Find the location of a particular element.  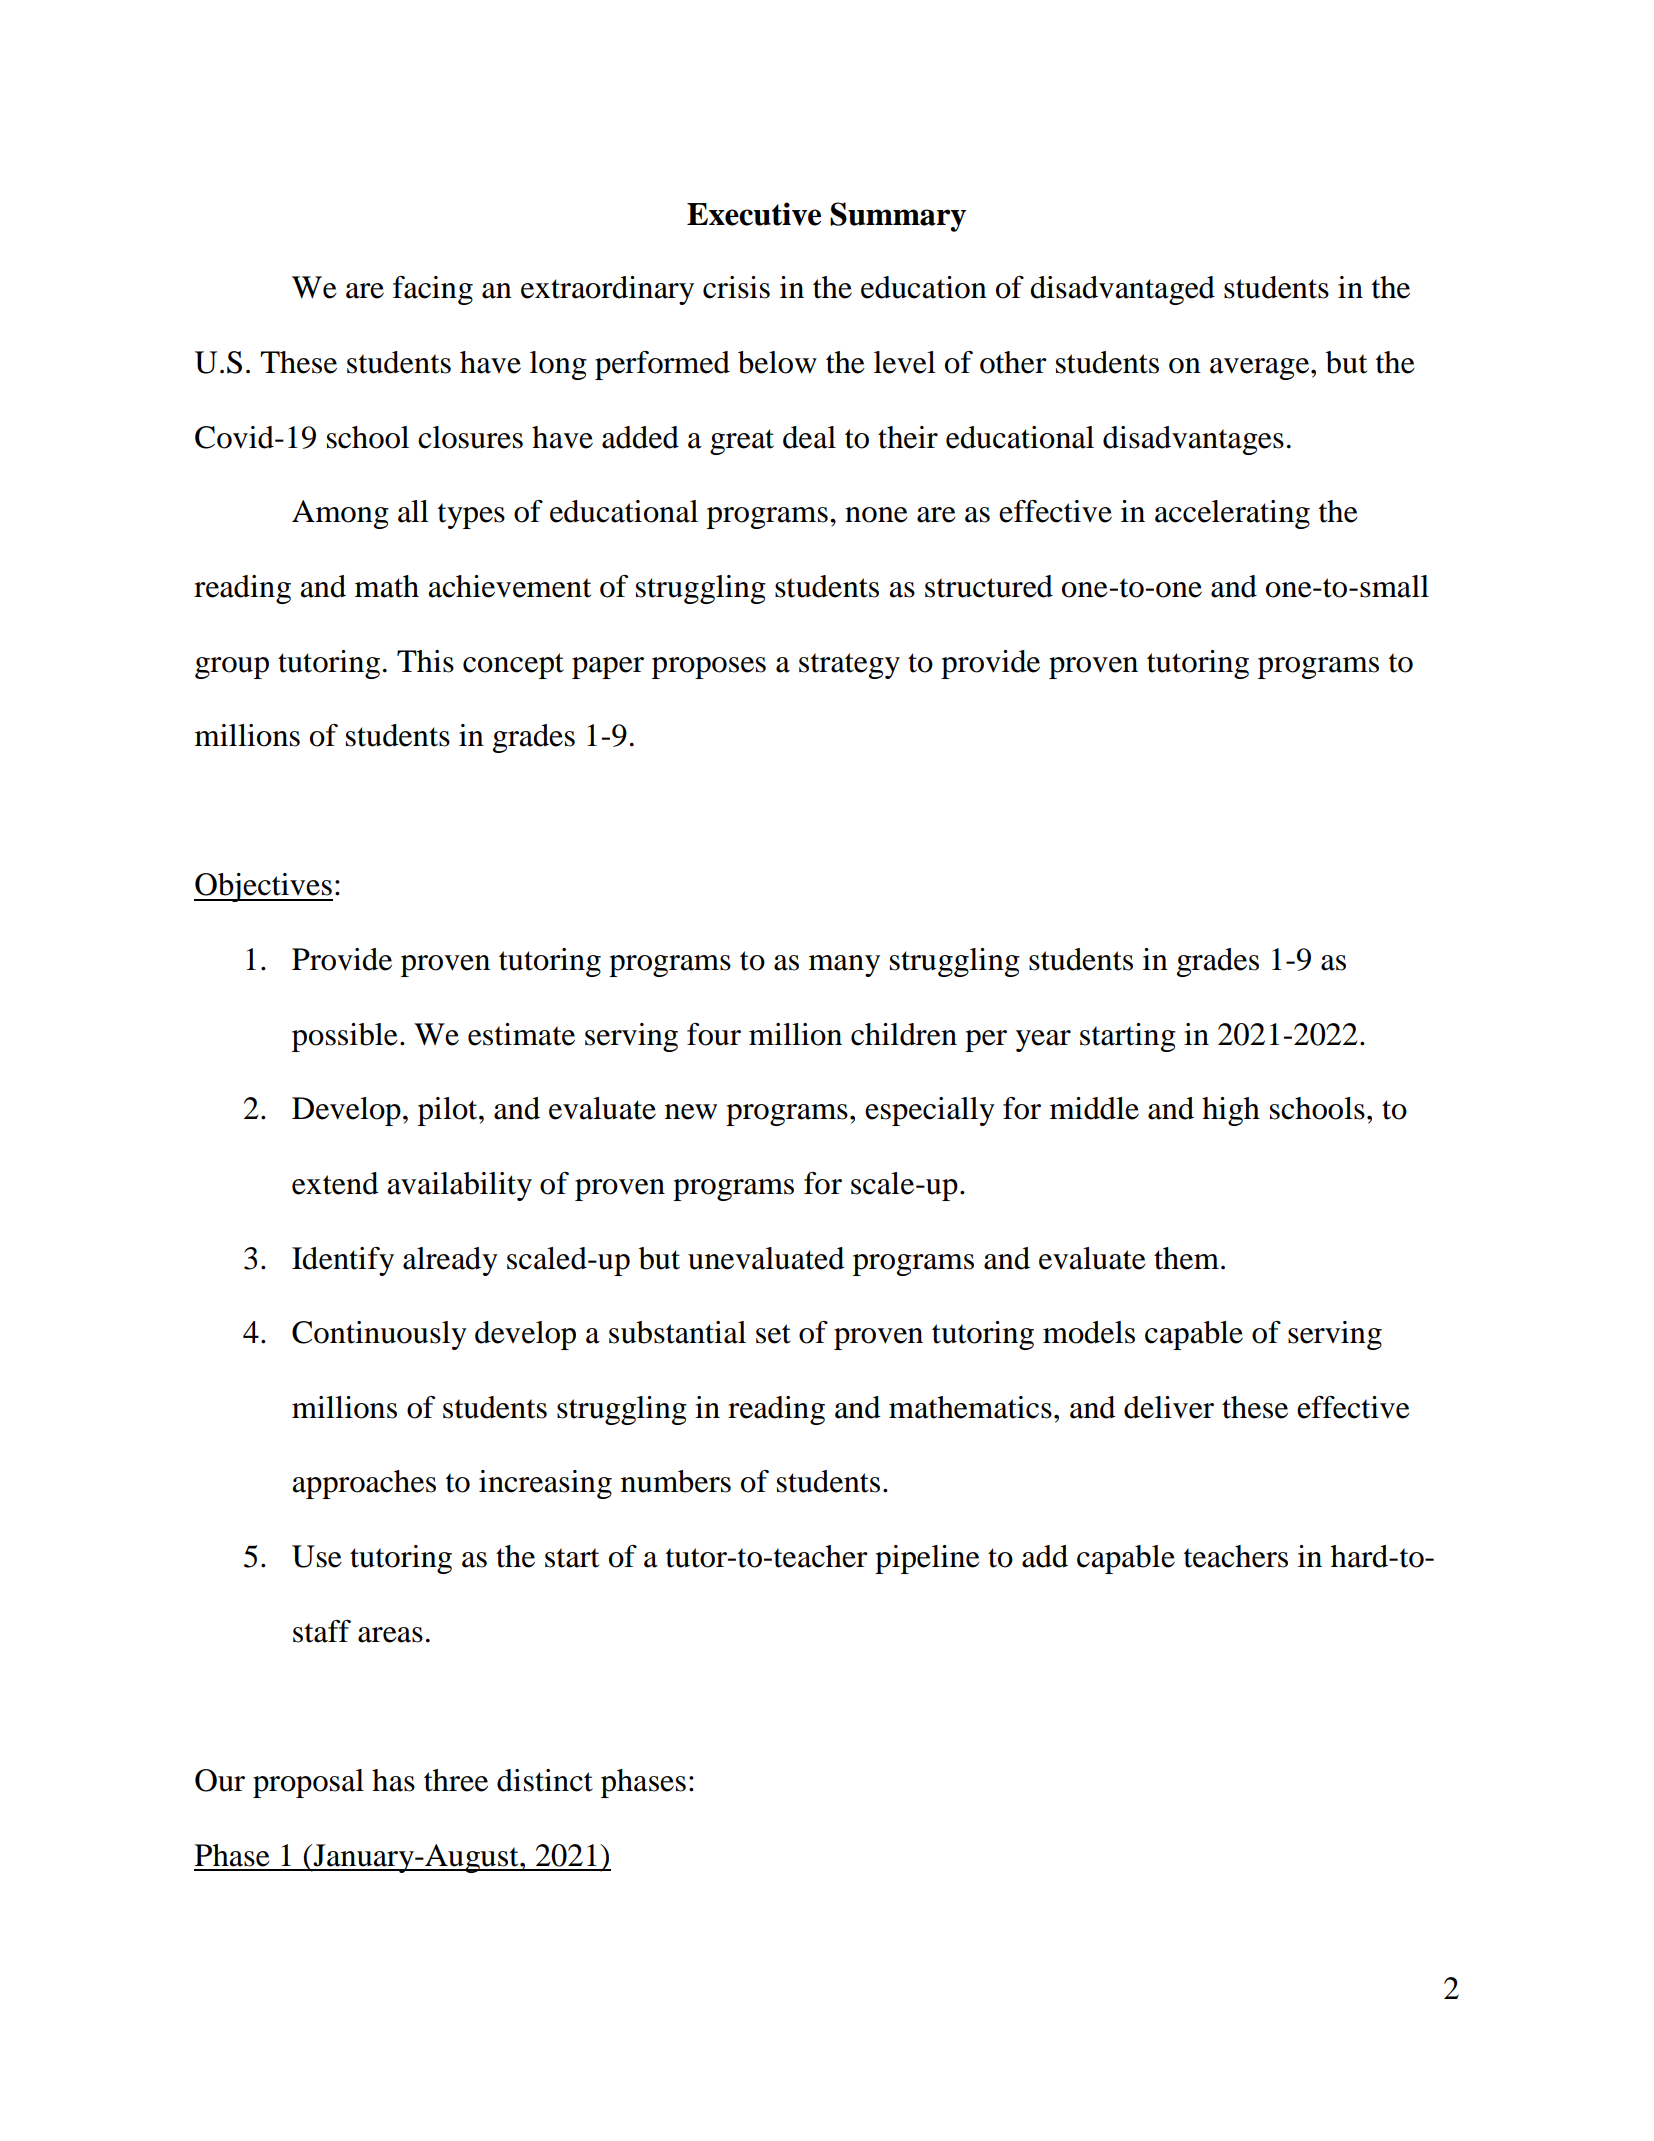

possible is located at coordinates (345, 1037).
